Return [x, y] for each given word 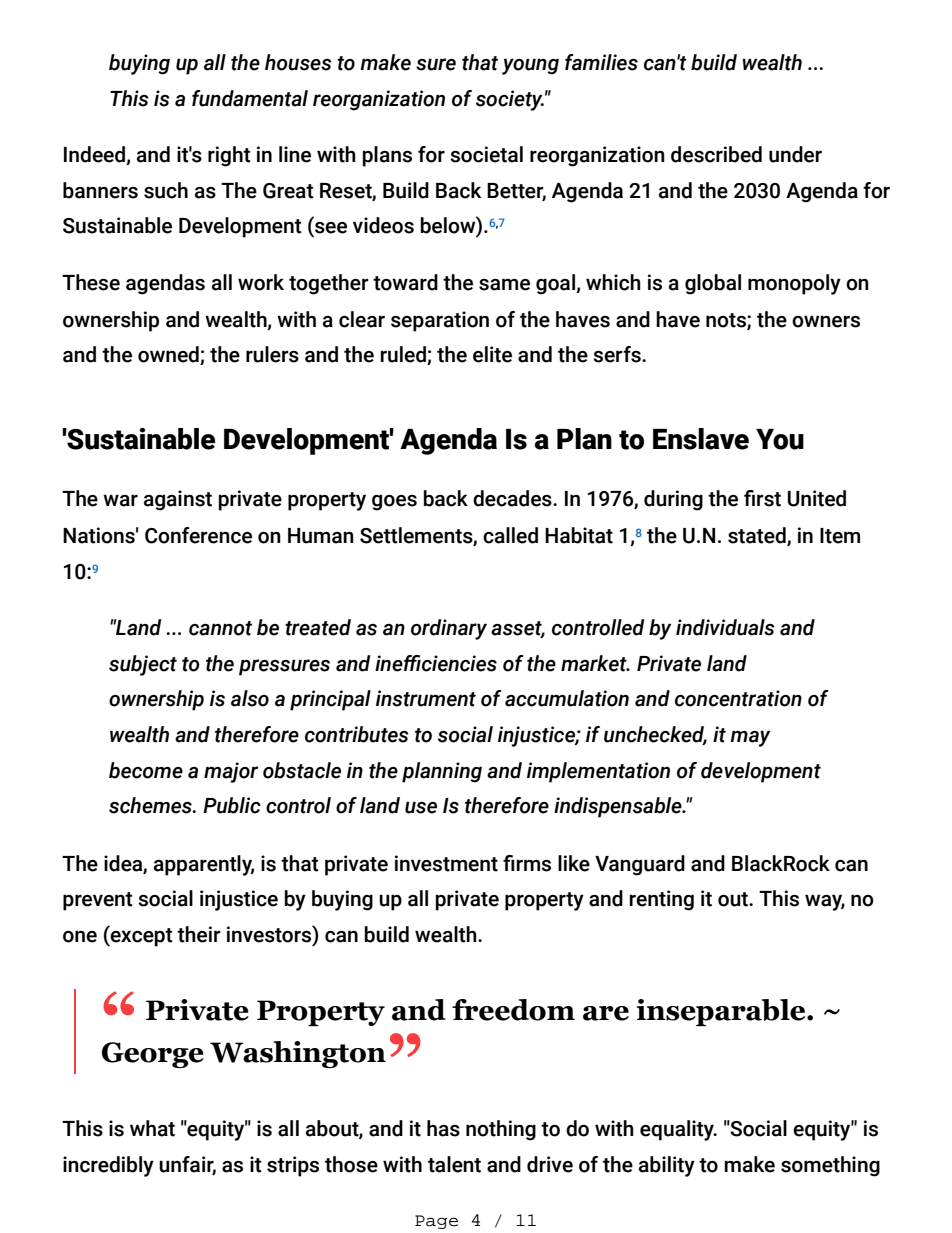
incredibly [108, 1166]
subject [143, 665]
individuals [725, 627]
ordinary [449, 629]
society [510, 100]
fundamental [250, 98]
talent [454, 1164]
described [716, 154]
